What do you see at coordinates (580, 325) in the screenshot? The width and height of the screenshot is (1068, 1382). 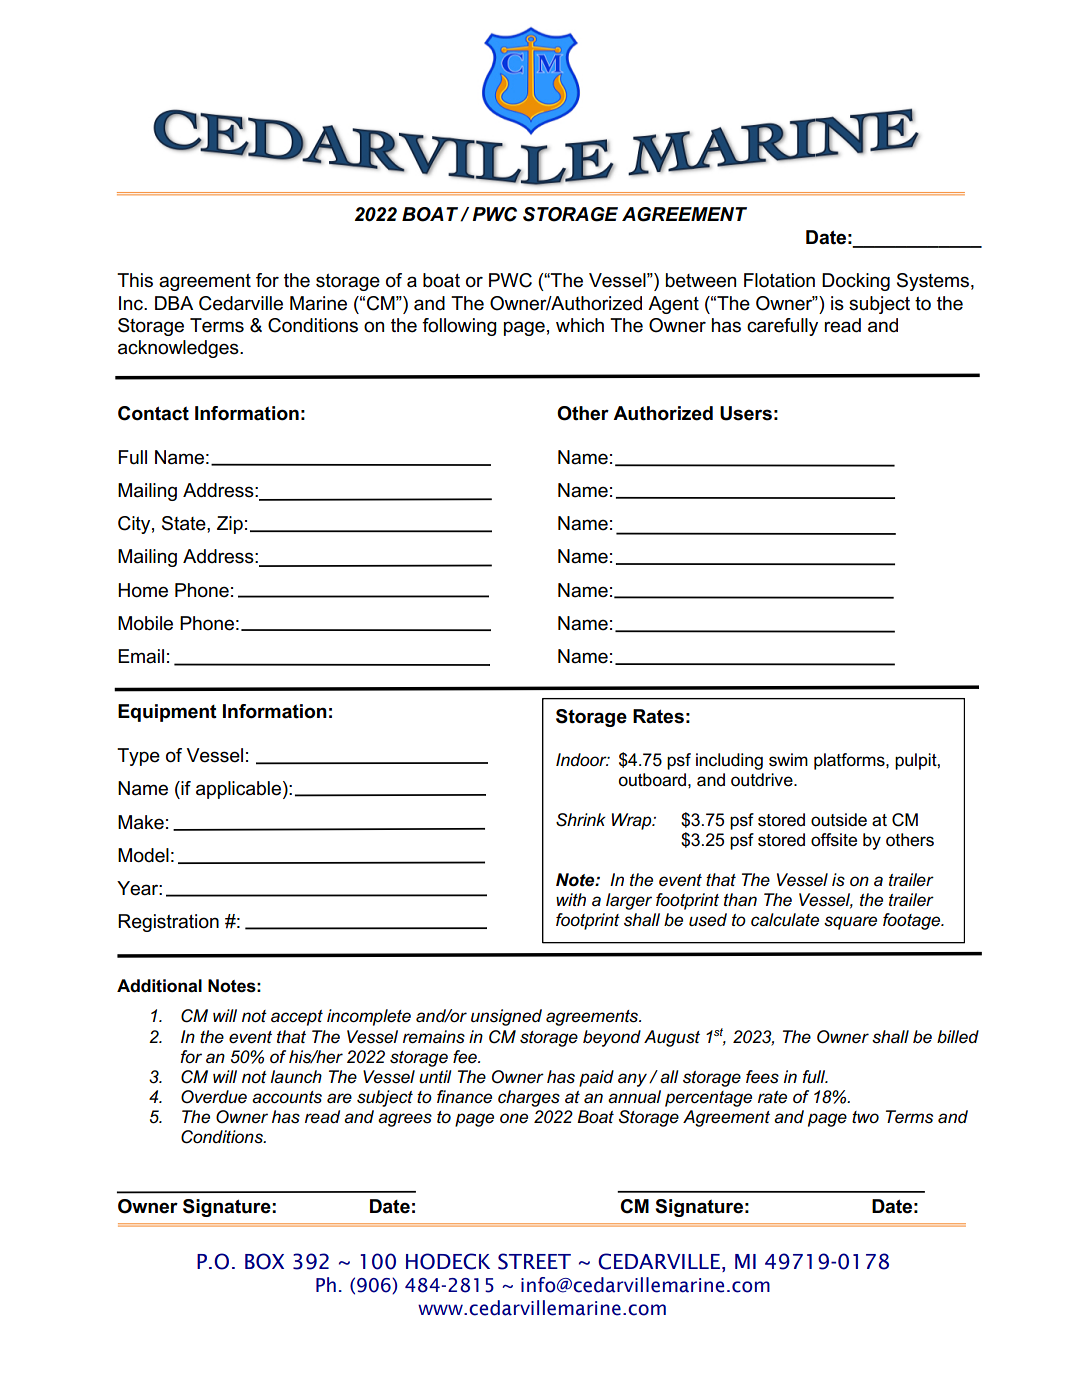 I see `which` at bounding box center [580, 325].
